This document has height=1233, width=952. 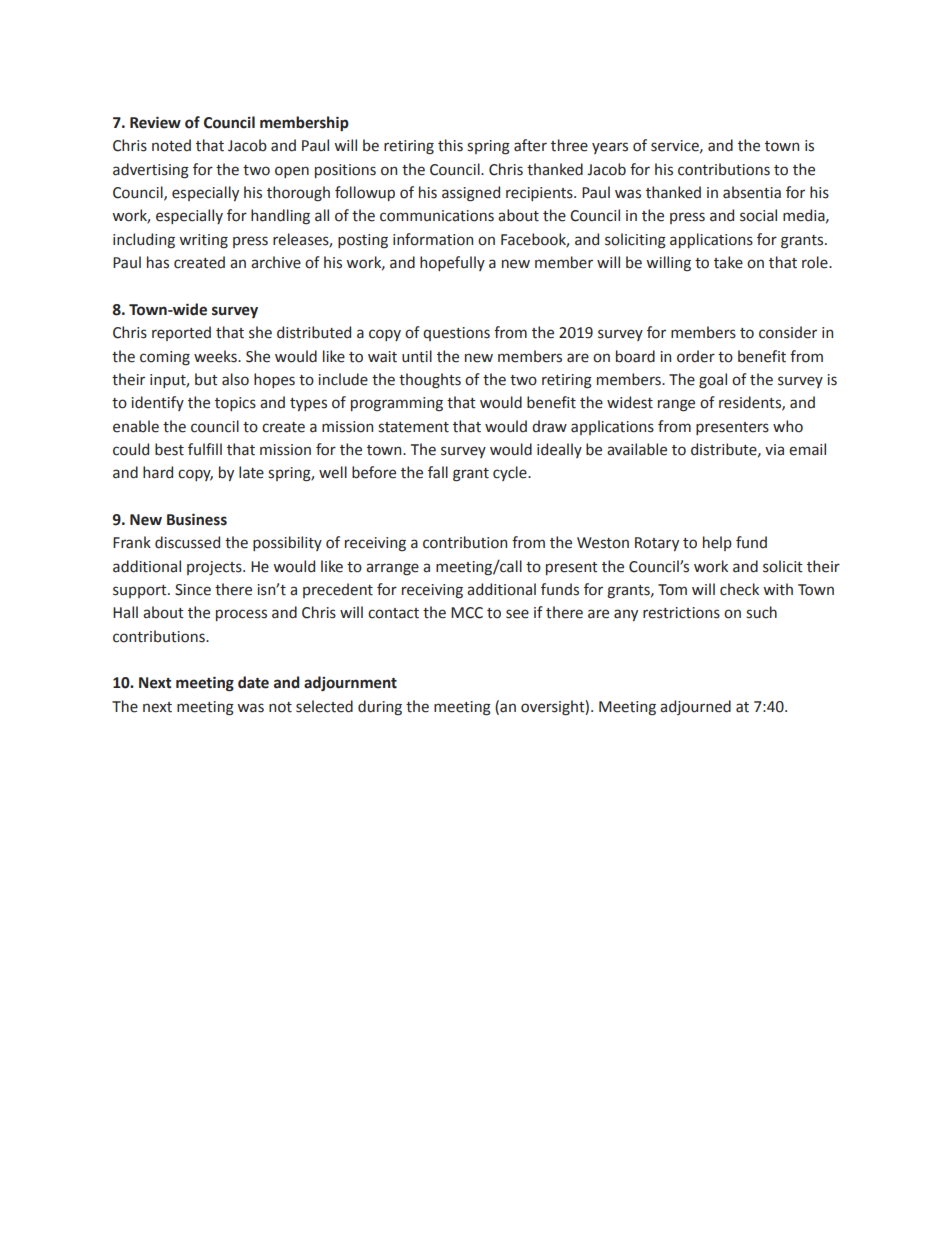 I want to click on who, so click(x=788, y=426).
